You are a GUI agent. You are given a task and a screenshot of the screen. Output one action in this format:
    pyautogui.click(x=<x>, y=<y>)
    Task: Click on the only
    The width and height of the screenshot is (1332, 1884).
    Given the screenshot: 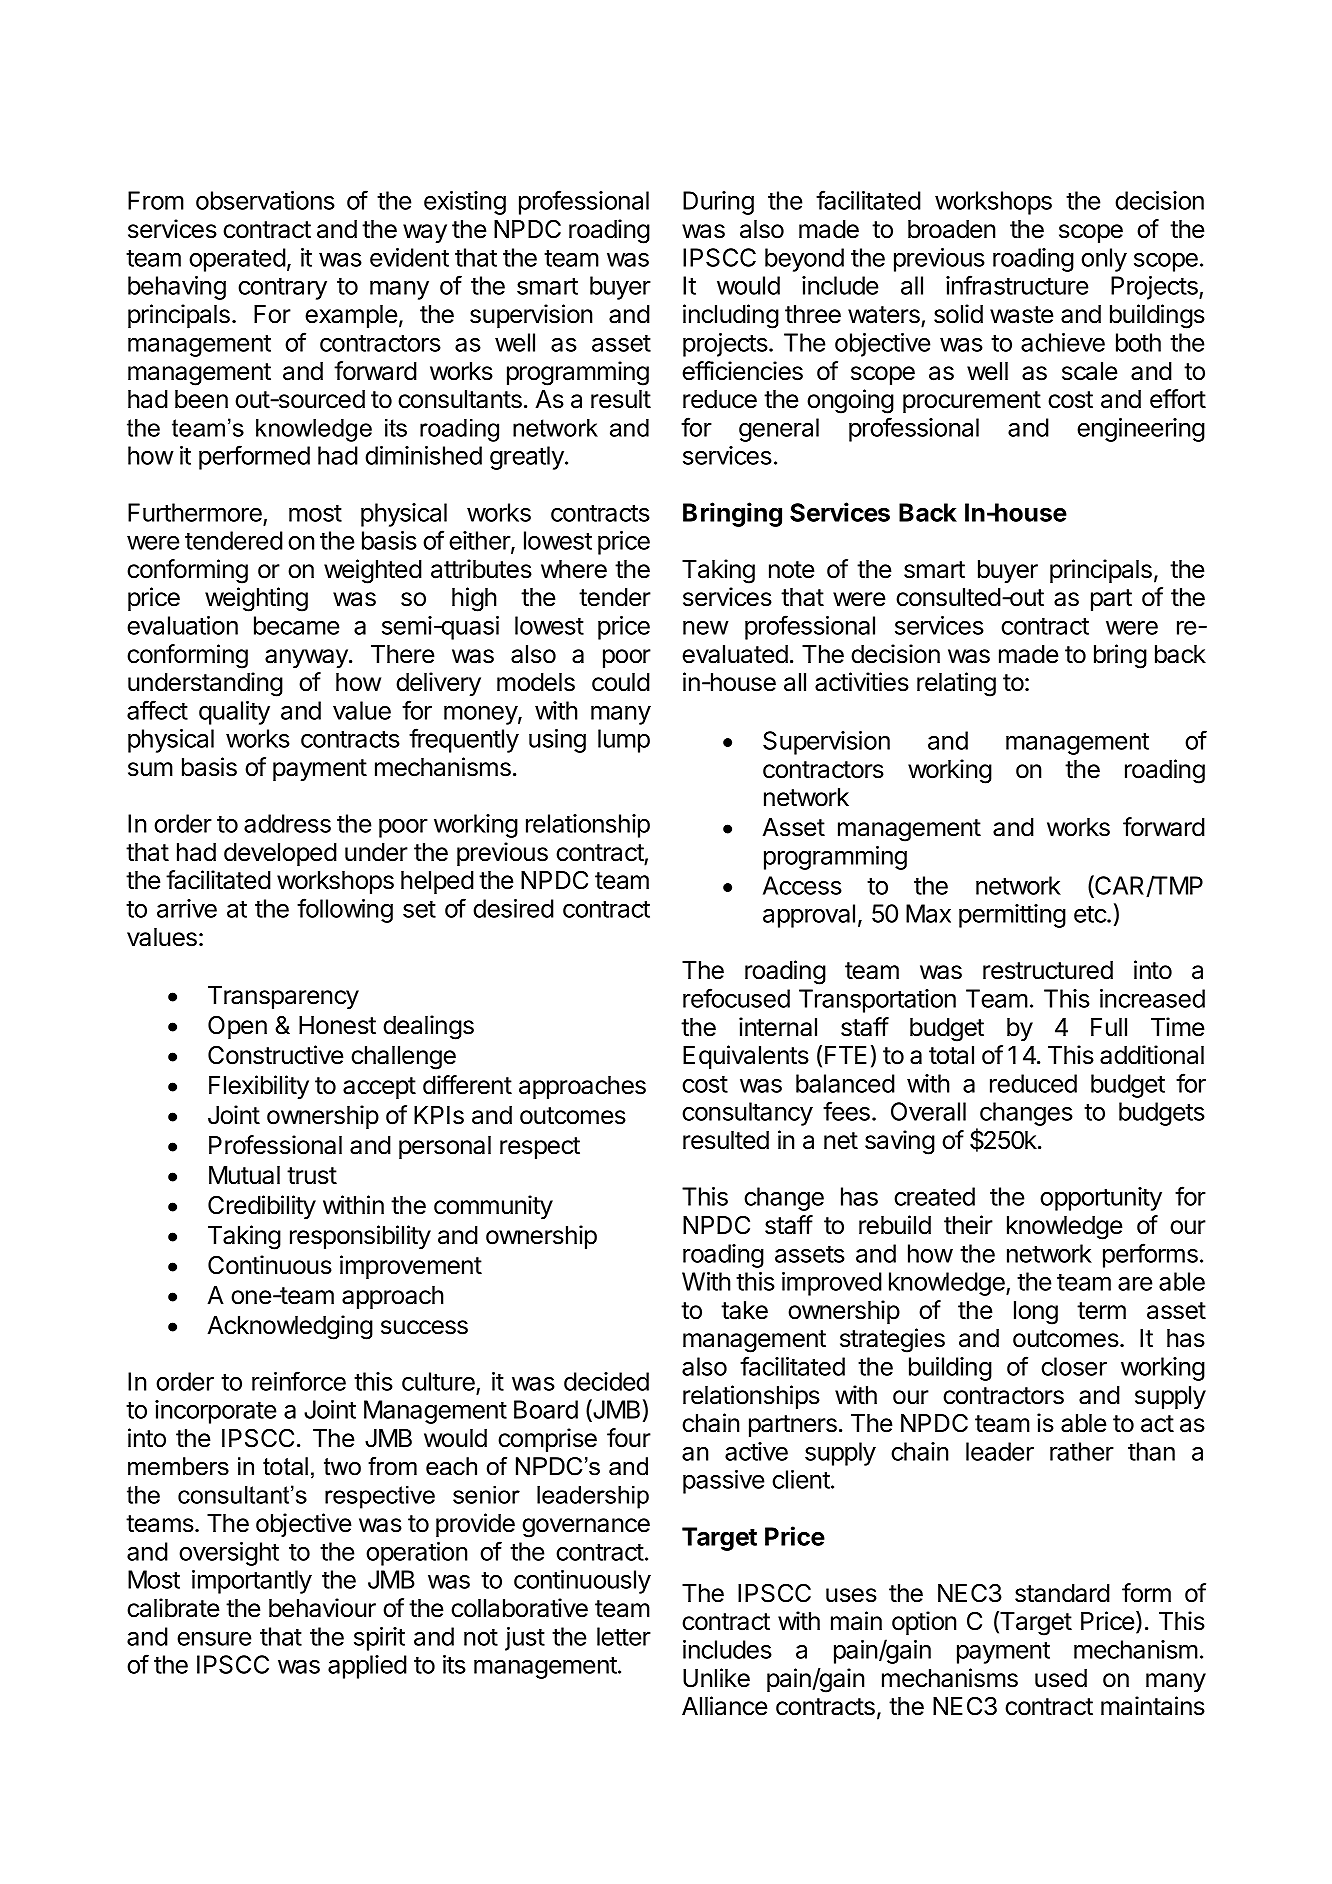 What is the action you would take?
    pyautogui.click(x=1104, y=260)
